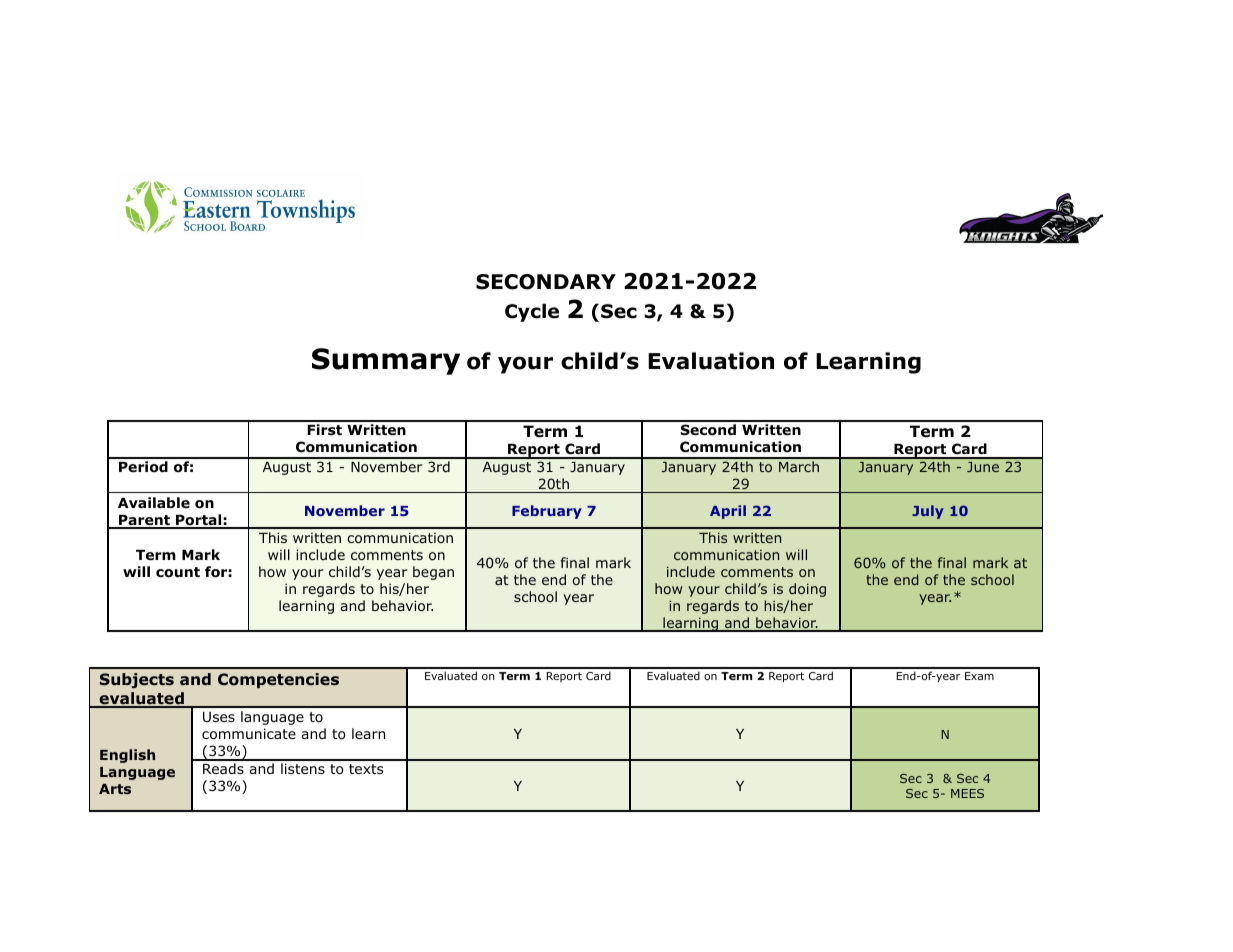 The image size is (1233, 952). Describe the element at coordinates (223, 768) in the screenshot. I see `Reads` at that location.
